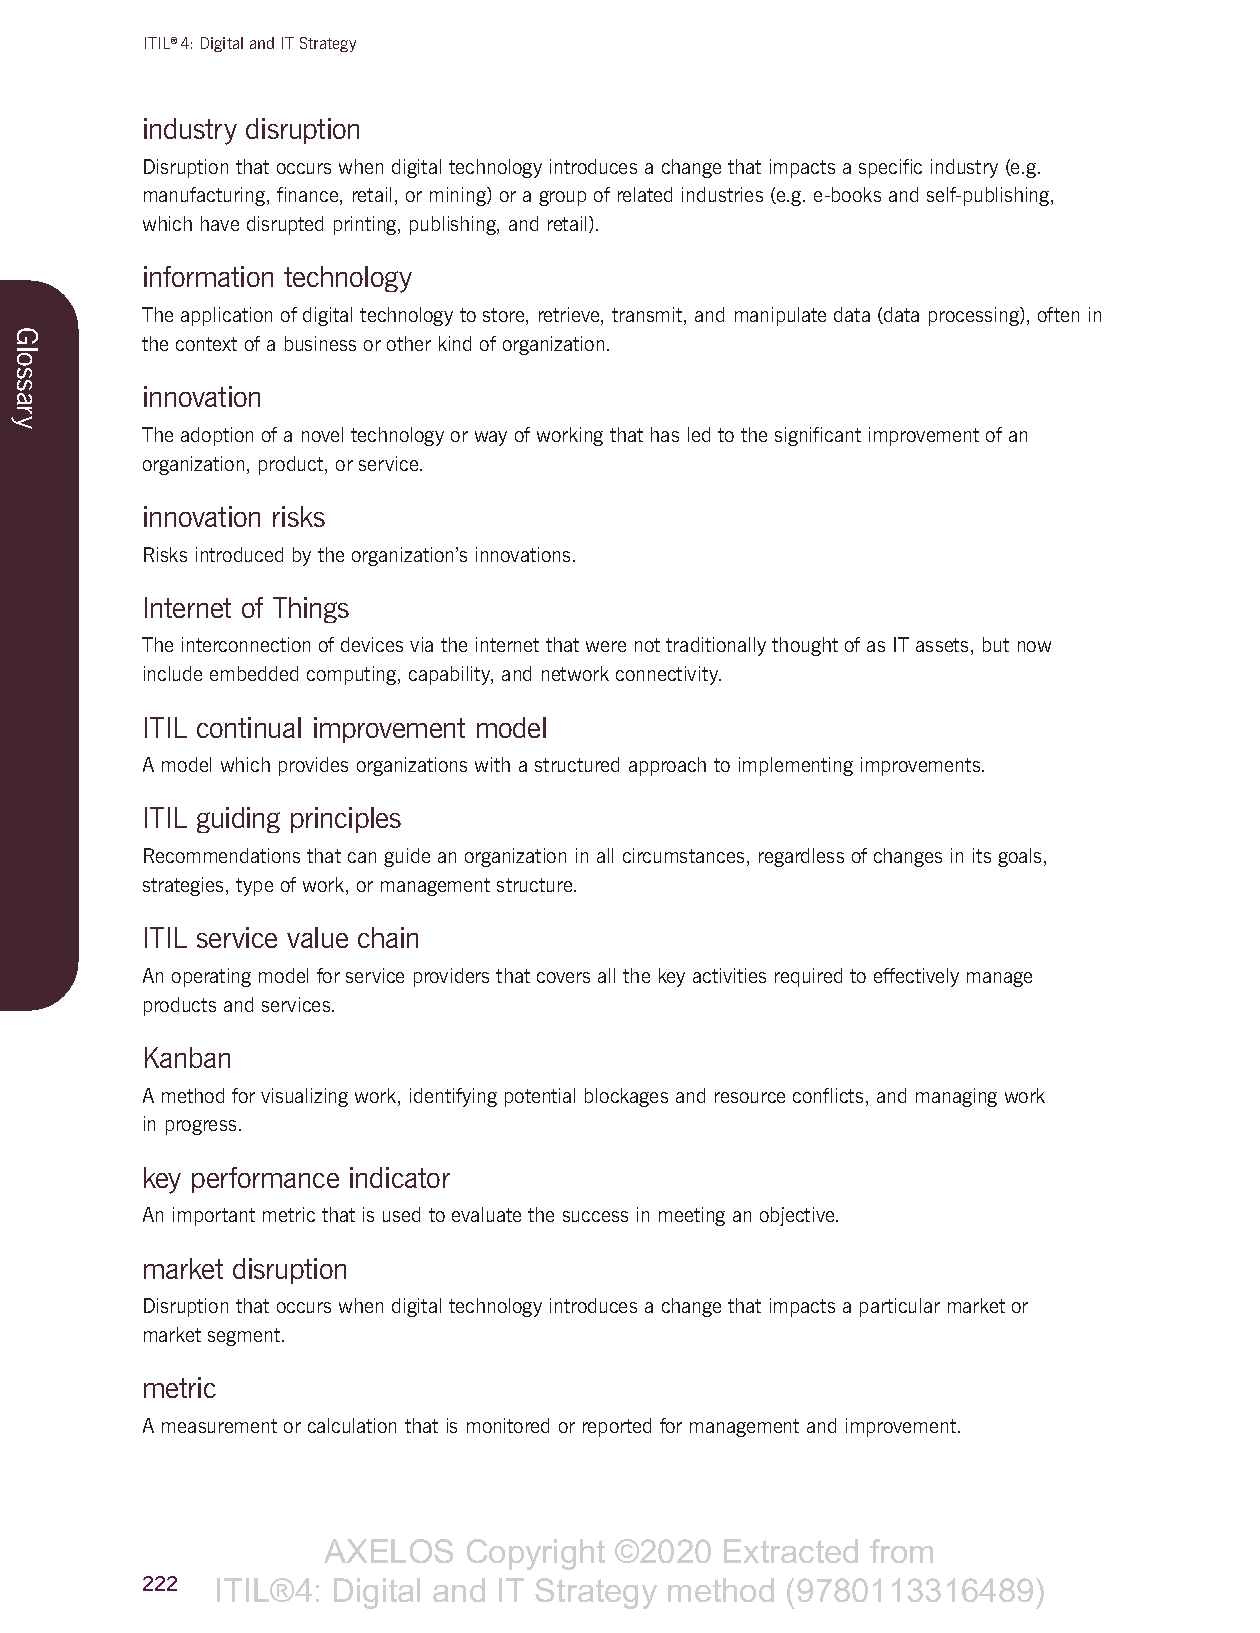 This screenshot has width=1260, height=1633. Describe the element at coordinates (285, 225) in the screenshot. I see `disrupted` at that location.
